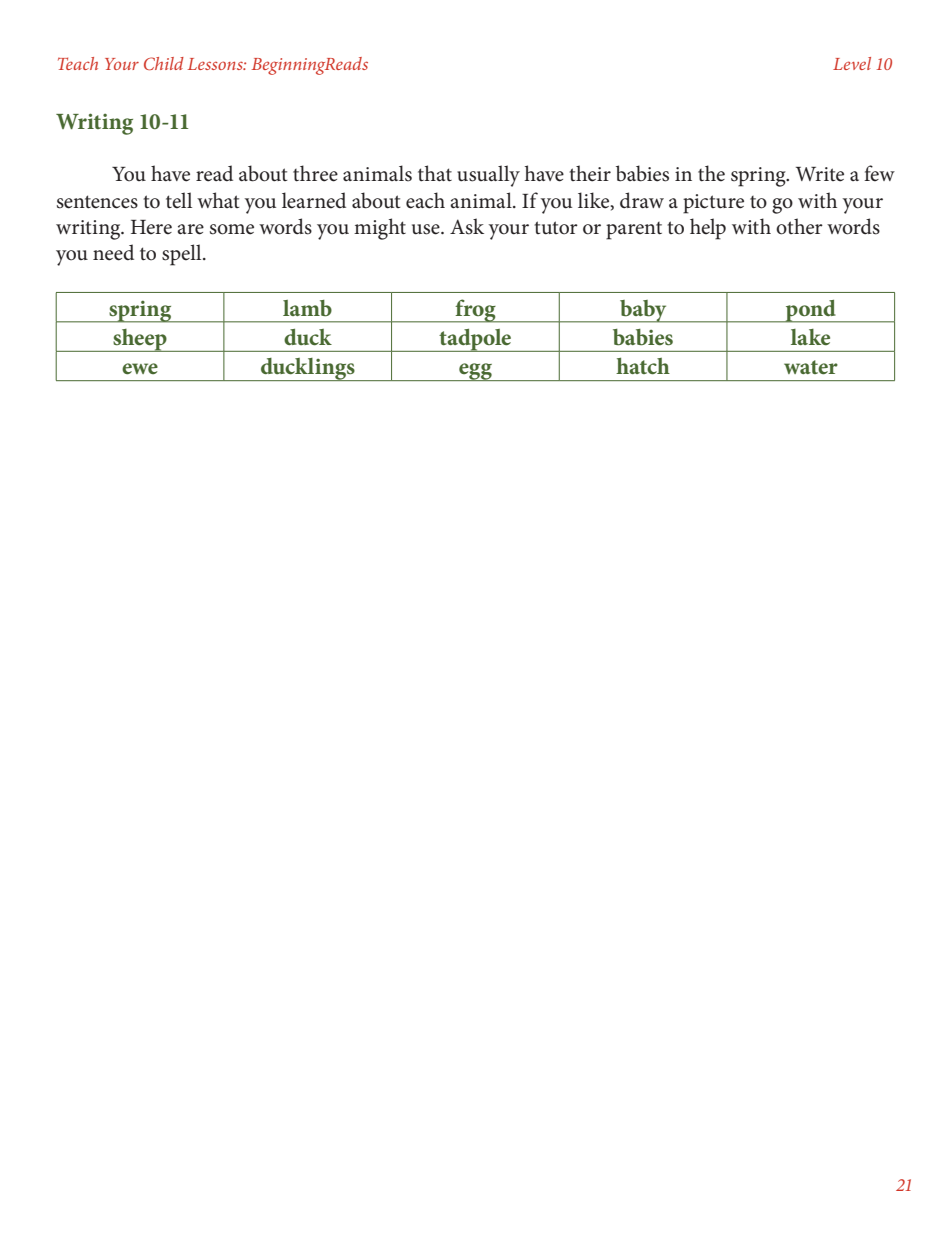  What do you see at coordinates (183, 255) in the document?
I see `spell` at bounding box center [183, 255].
